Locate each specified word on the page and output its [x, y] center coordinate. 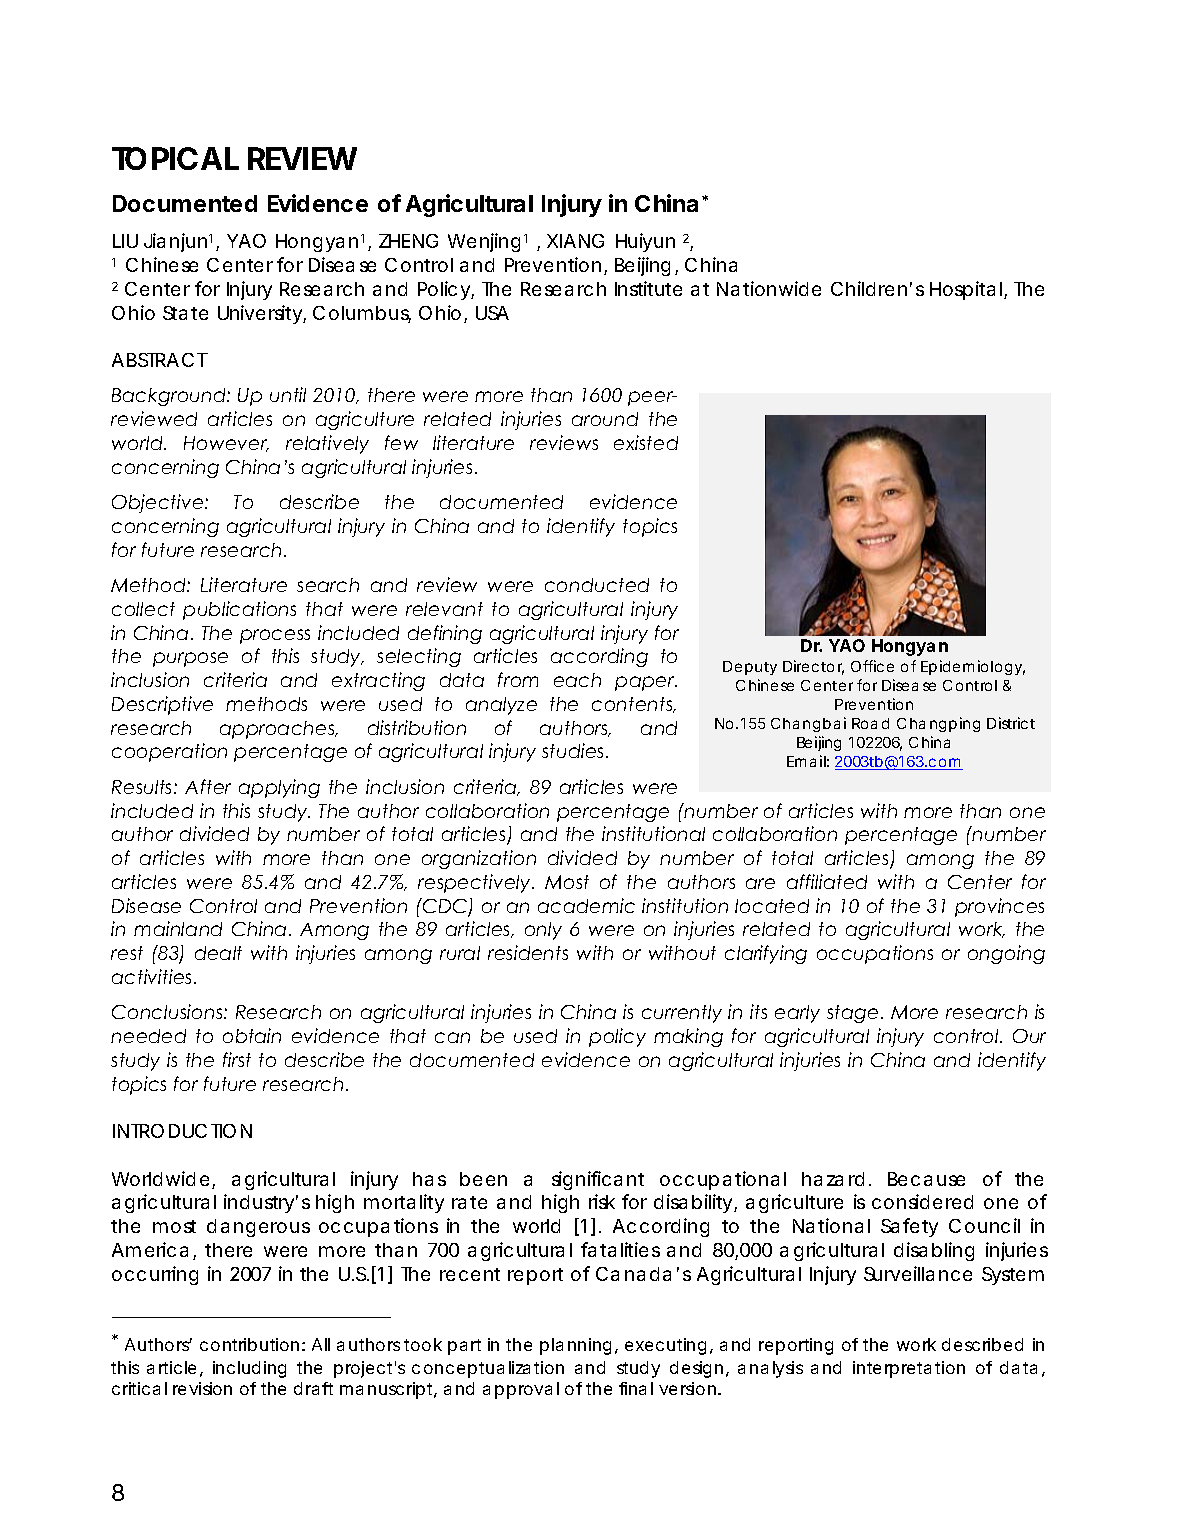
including [249, 1369]
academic [586, 905]
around [605, 419]
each [577, 680]
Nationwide [769, 288]
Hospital [967, 290]
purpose [190, 659]
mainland [178, 928]
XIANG [575, 241]
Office [872, 666]
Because [926, 1179]
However [226, 444]
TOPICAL [175, 158]
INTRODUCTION [182, 1131]
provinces [999, 907]
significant [598, 1180]
